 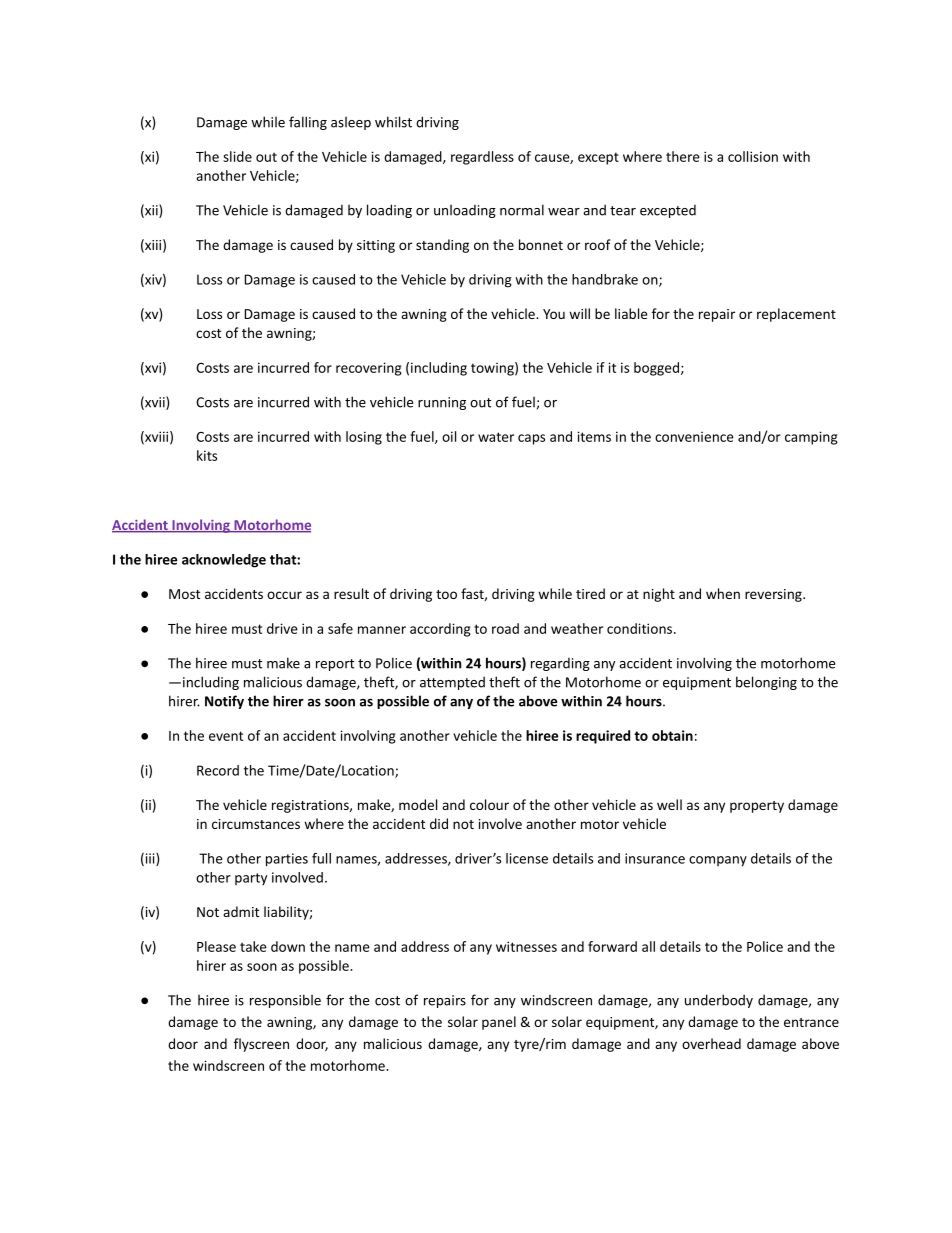 What do you see at coordinates (482, 158) in the document?
I see `regardless` at bounding box center [482, 158].
